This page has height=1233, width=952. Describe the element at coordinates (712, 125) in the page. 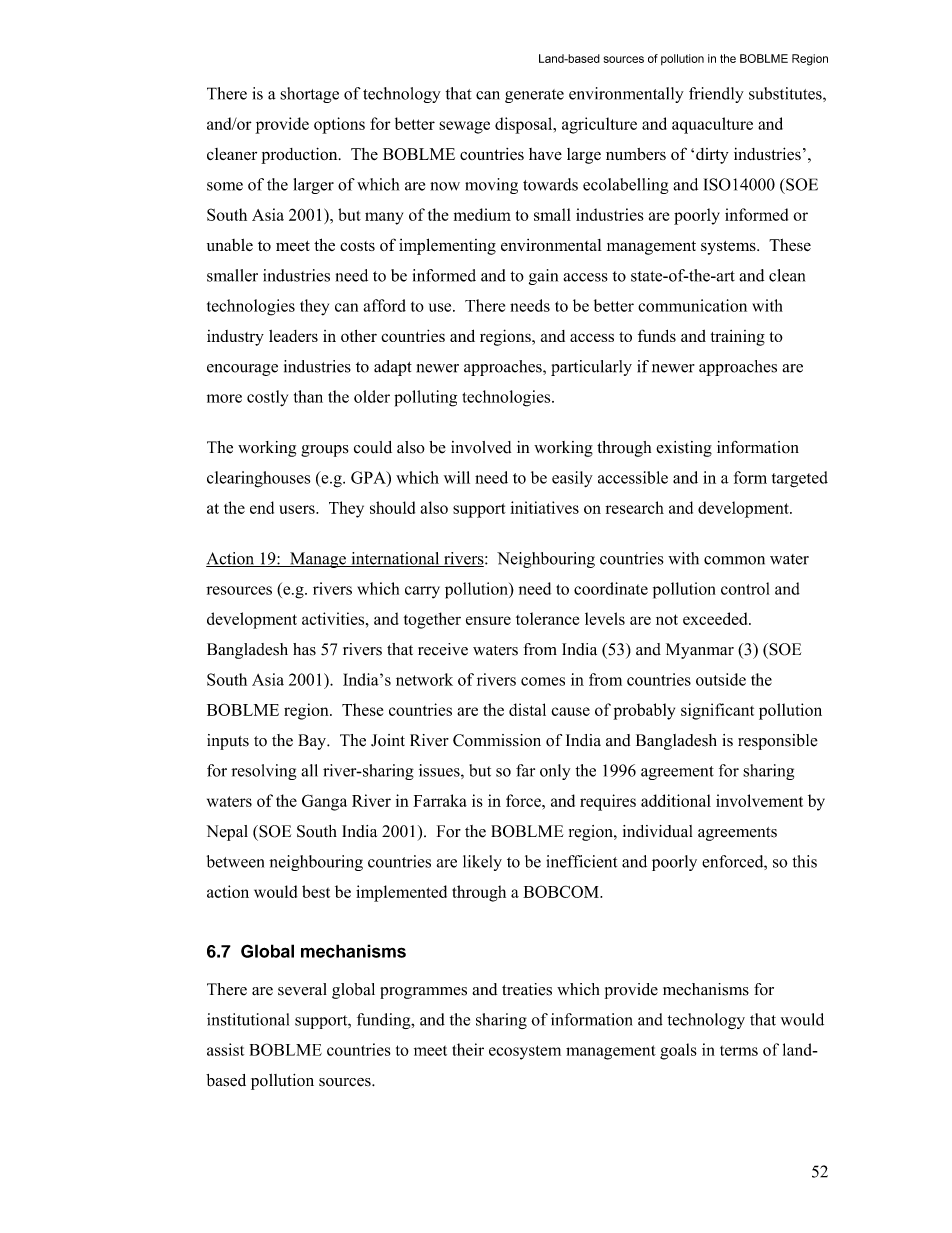

I see `aquaculture` at that location.
